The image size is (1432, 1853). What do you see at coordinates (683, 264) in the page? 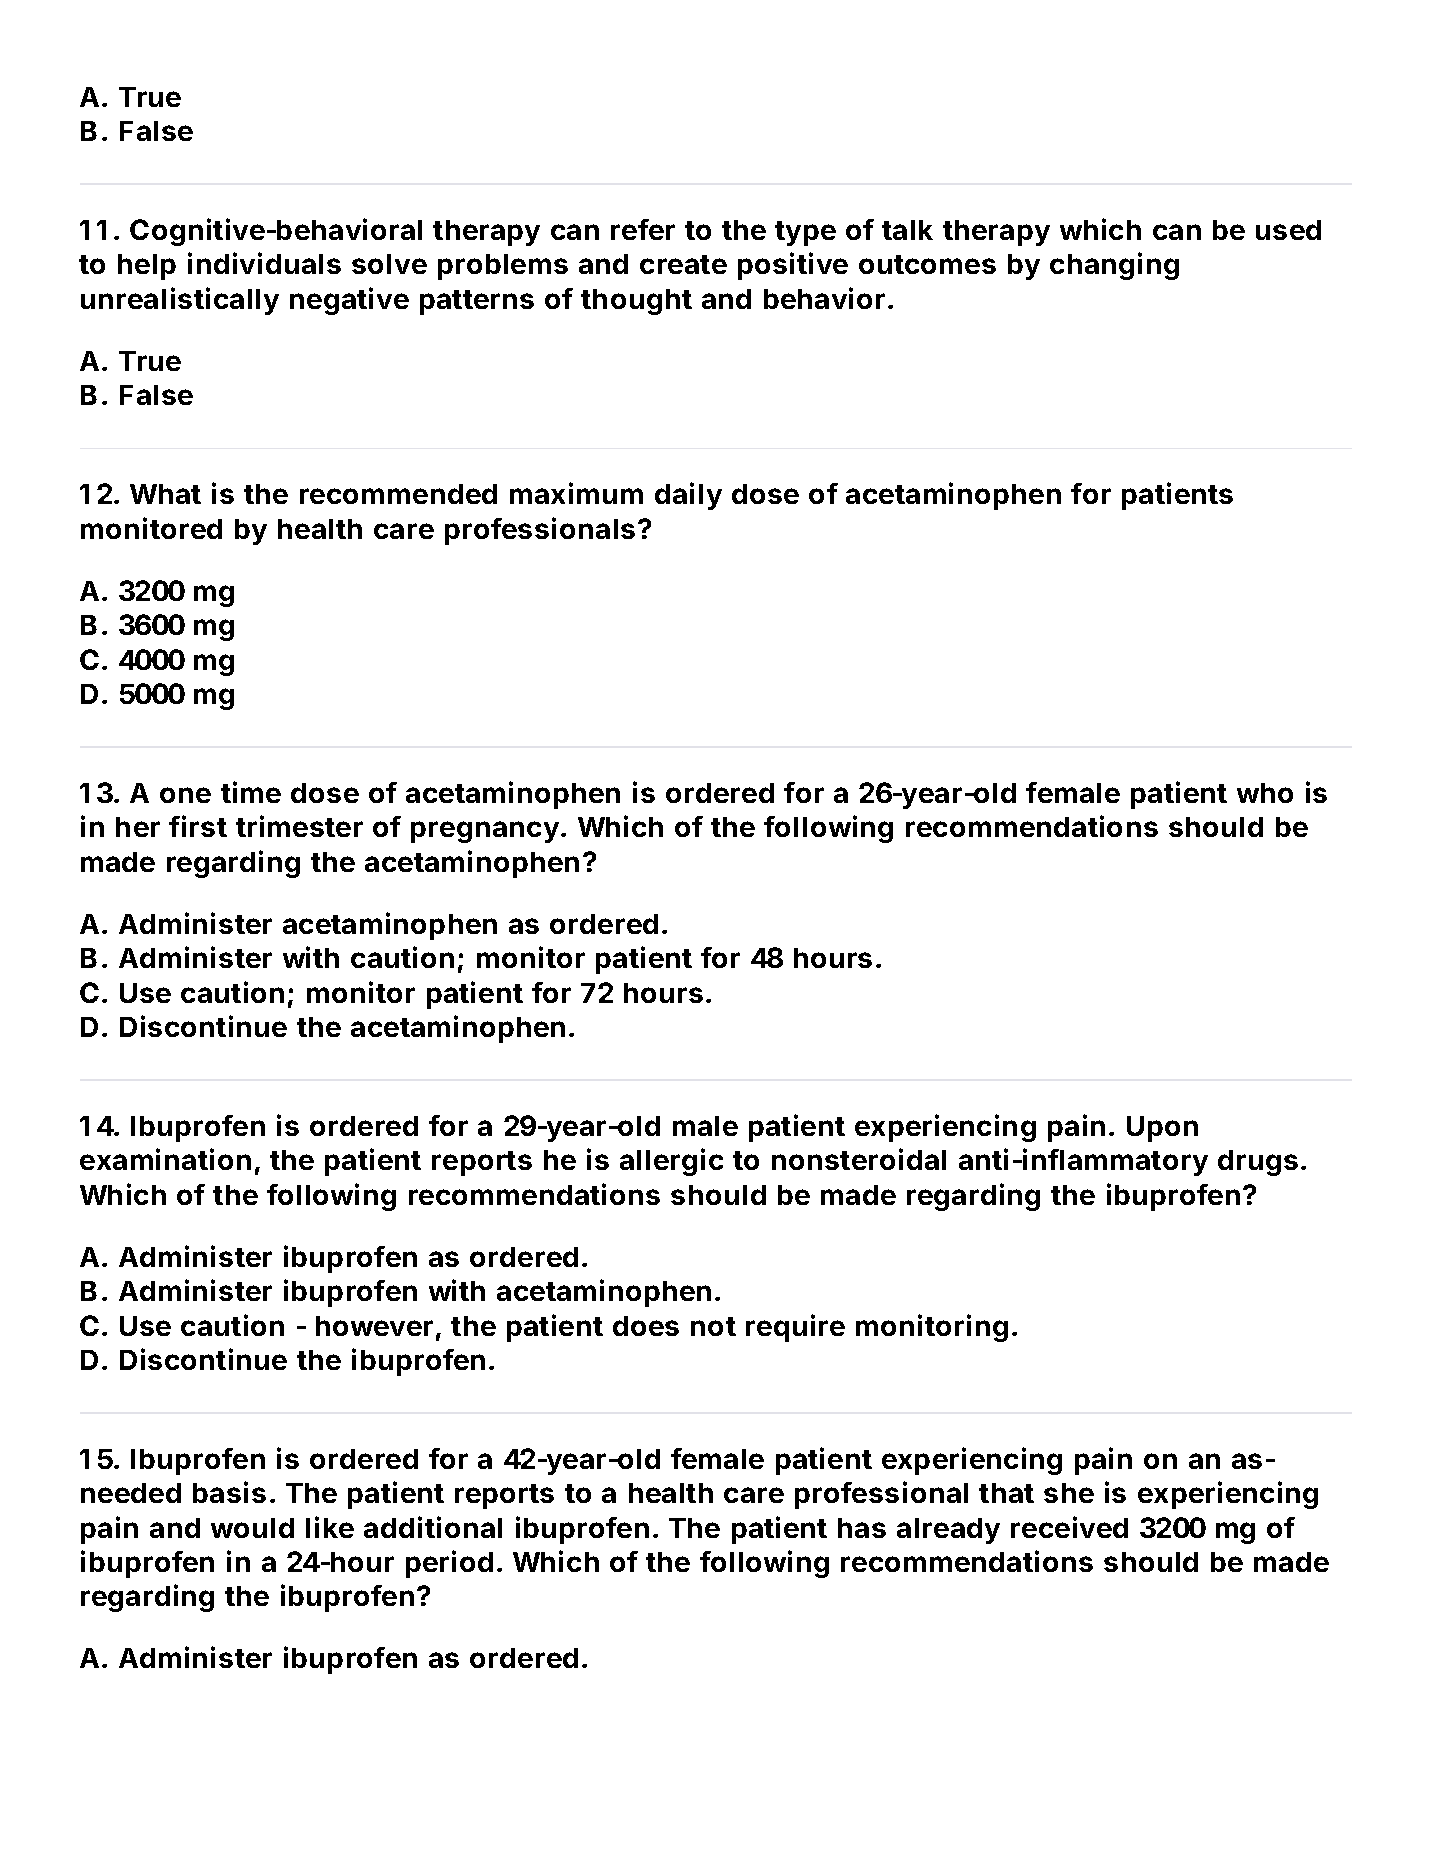
I see `create` at bounding box center [683, 264].
